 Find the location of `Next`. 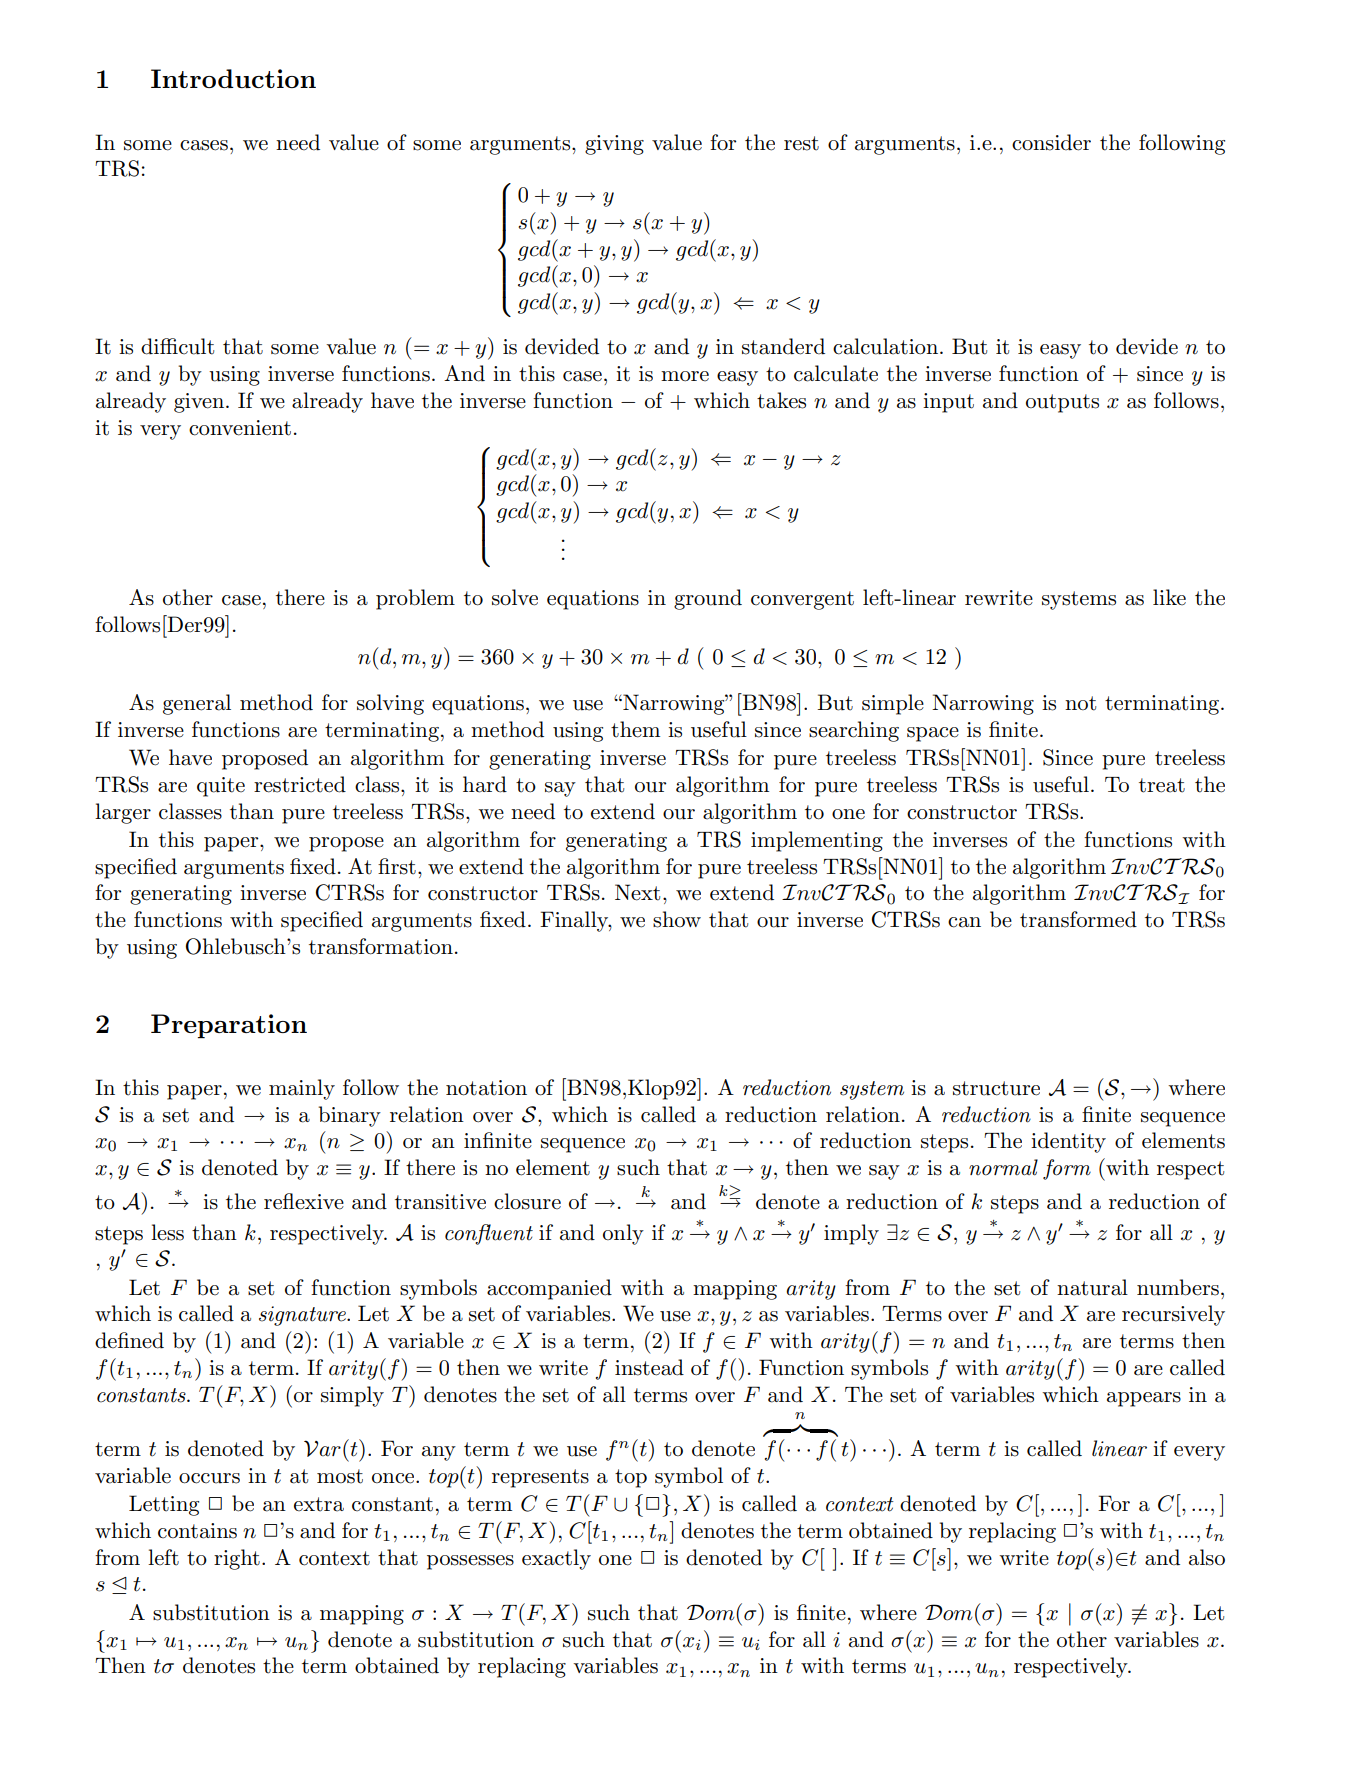

Next is located at coordinates (637, 892).
